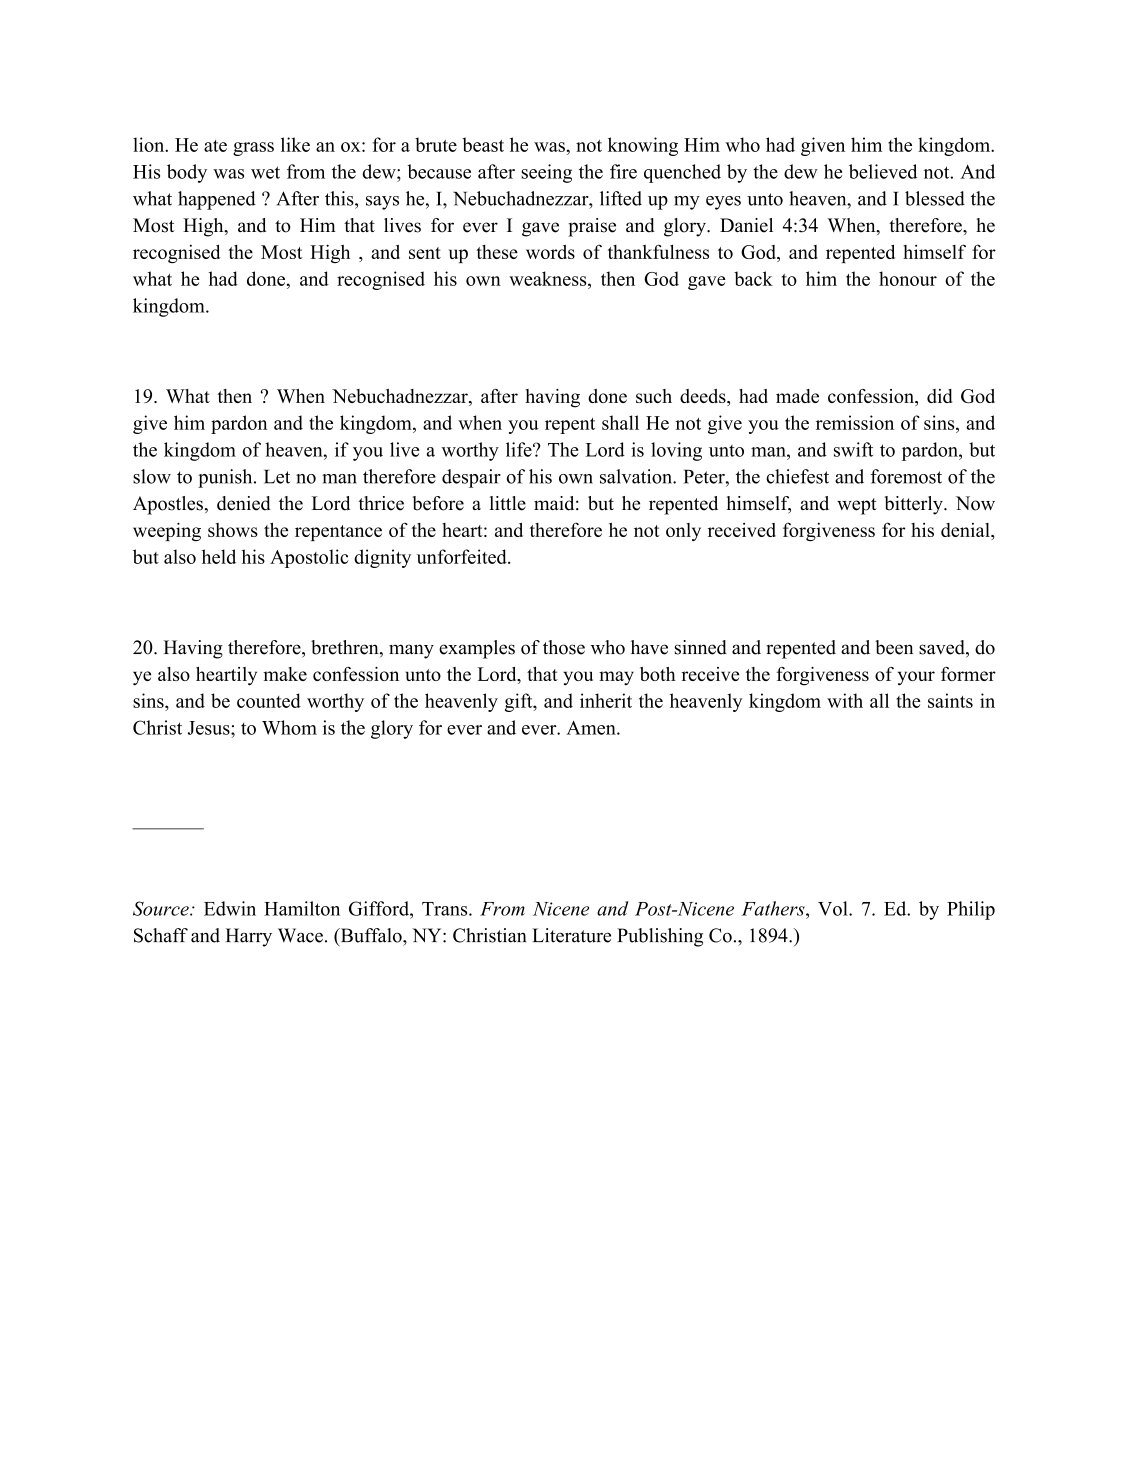 This document has width=1128, height=1460. What do you see at coordinates (571, 935) in the document?
I see `Literature` at bounding box center [571, 935].
